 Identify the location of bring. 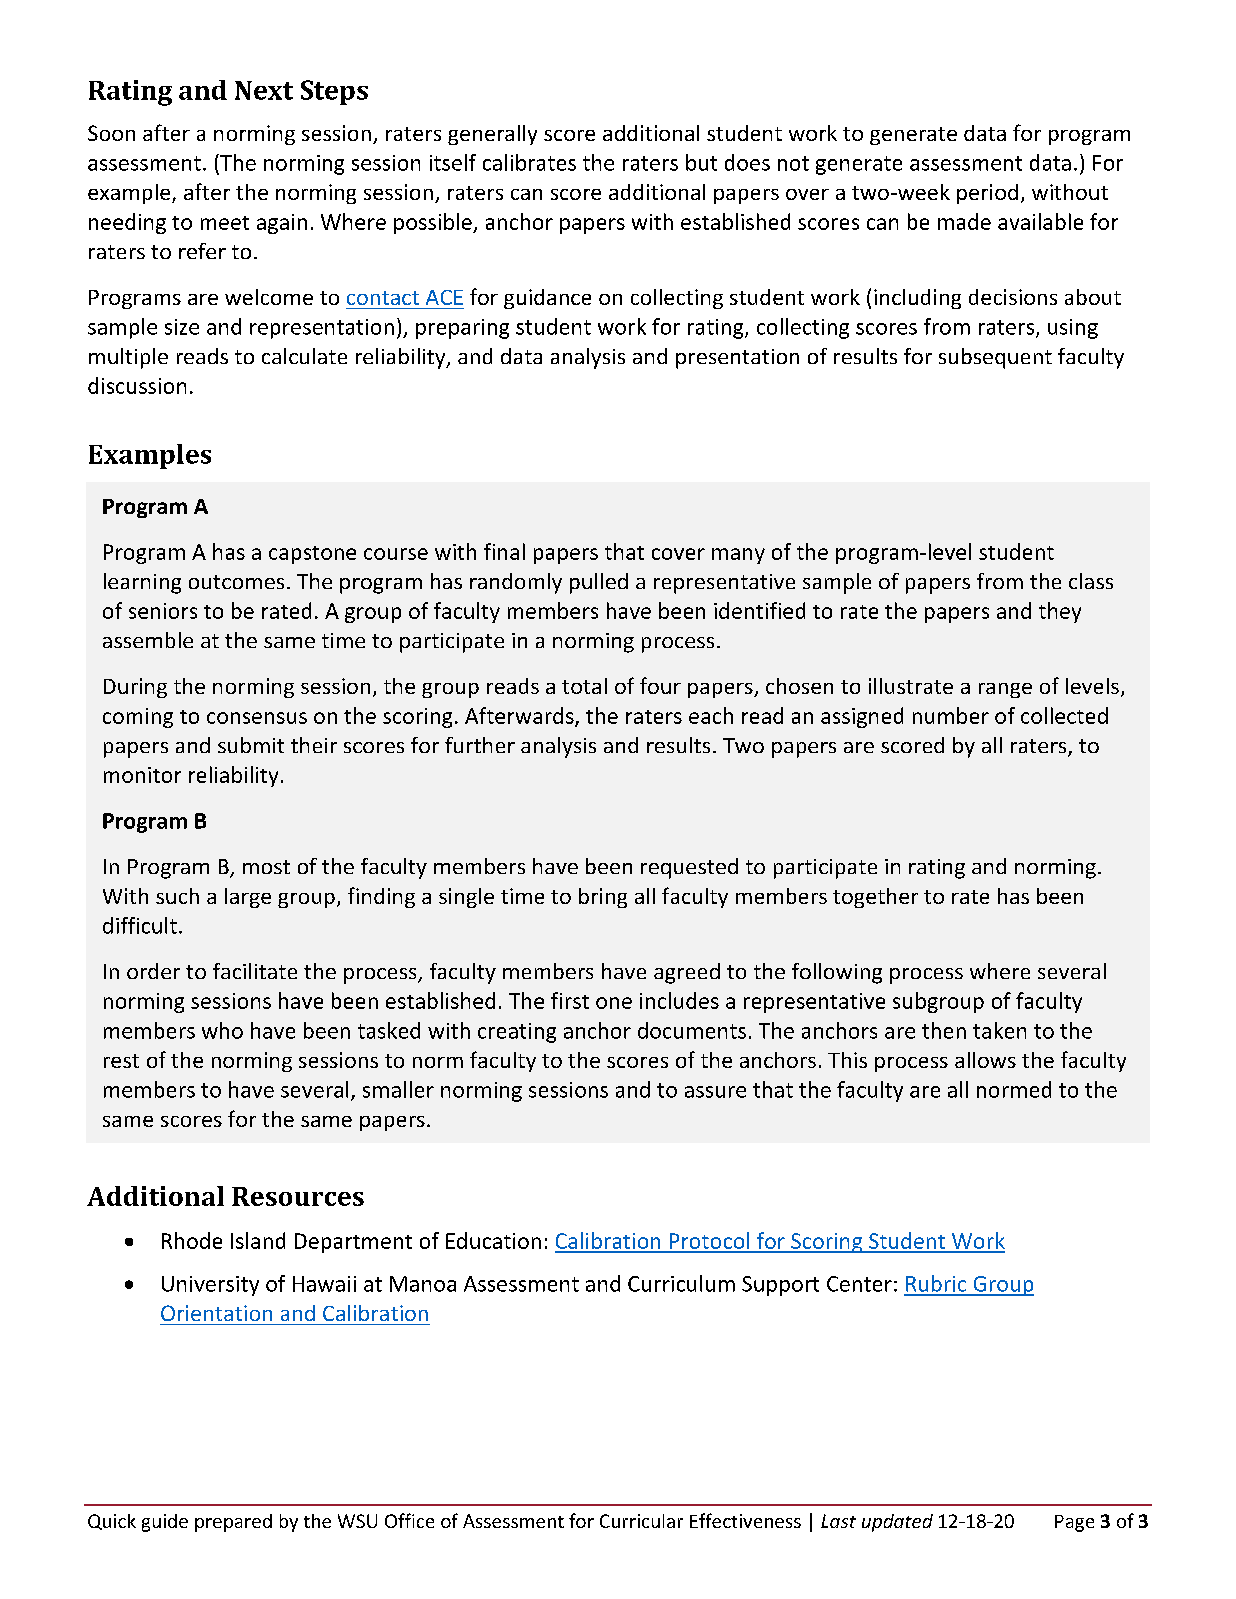
(603, 898).
